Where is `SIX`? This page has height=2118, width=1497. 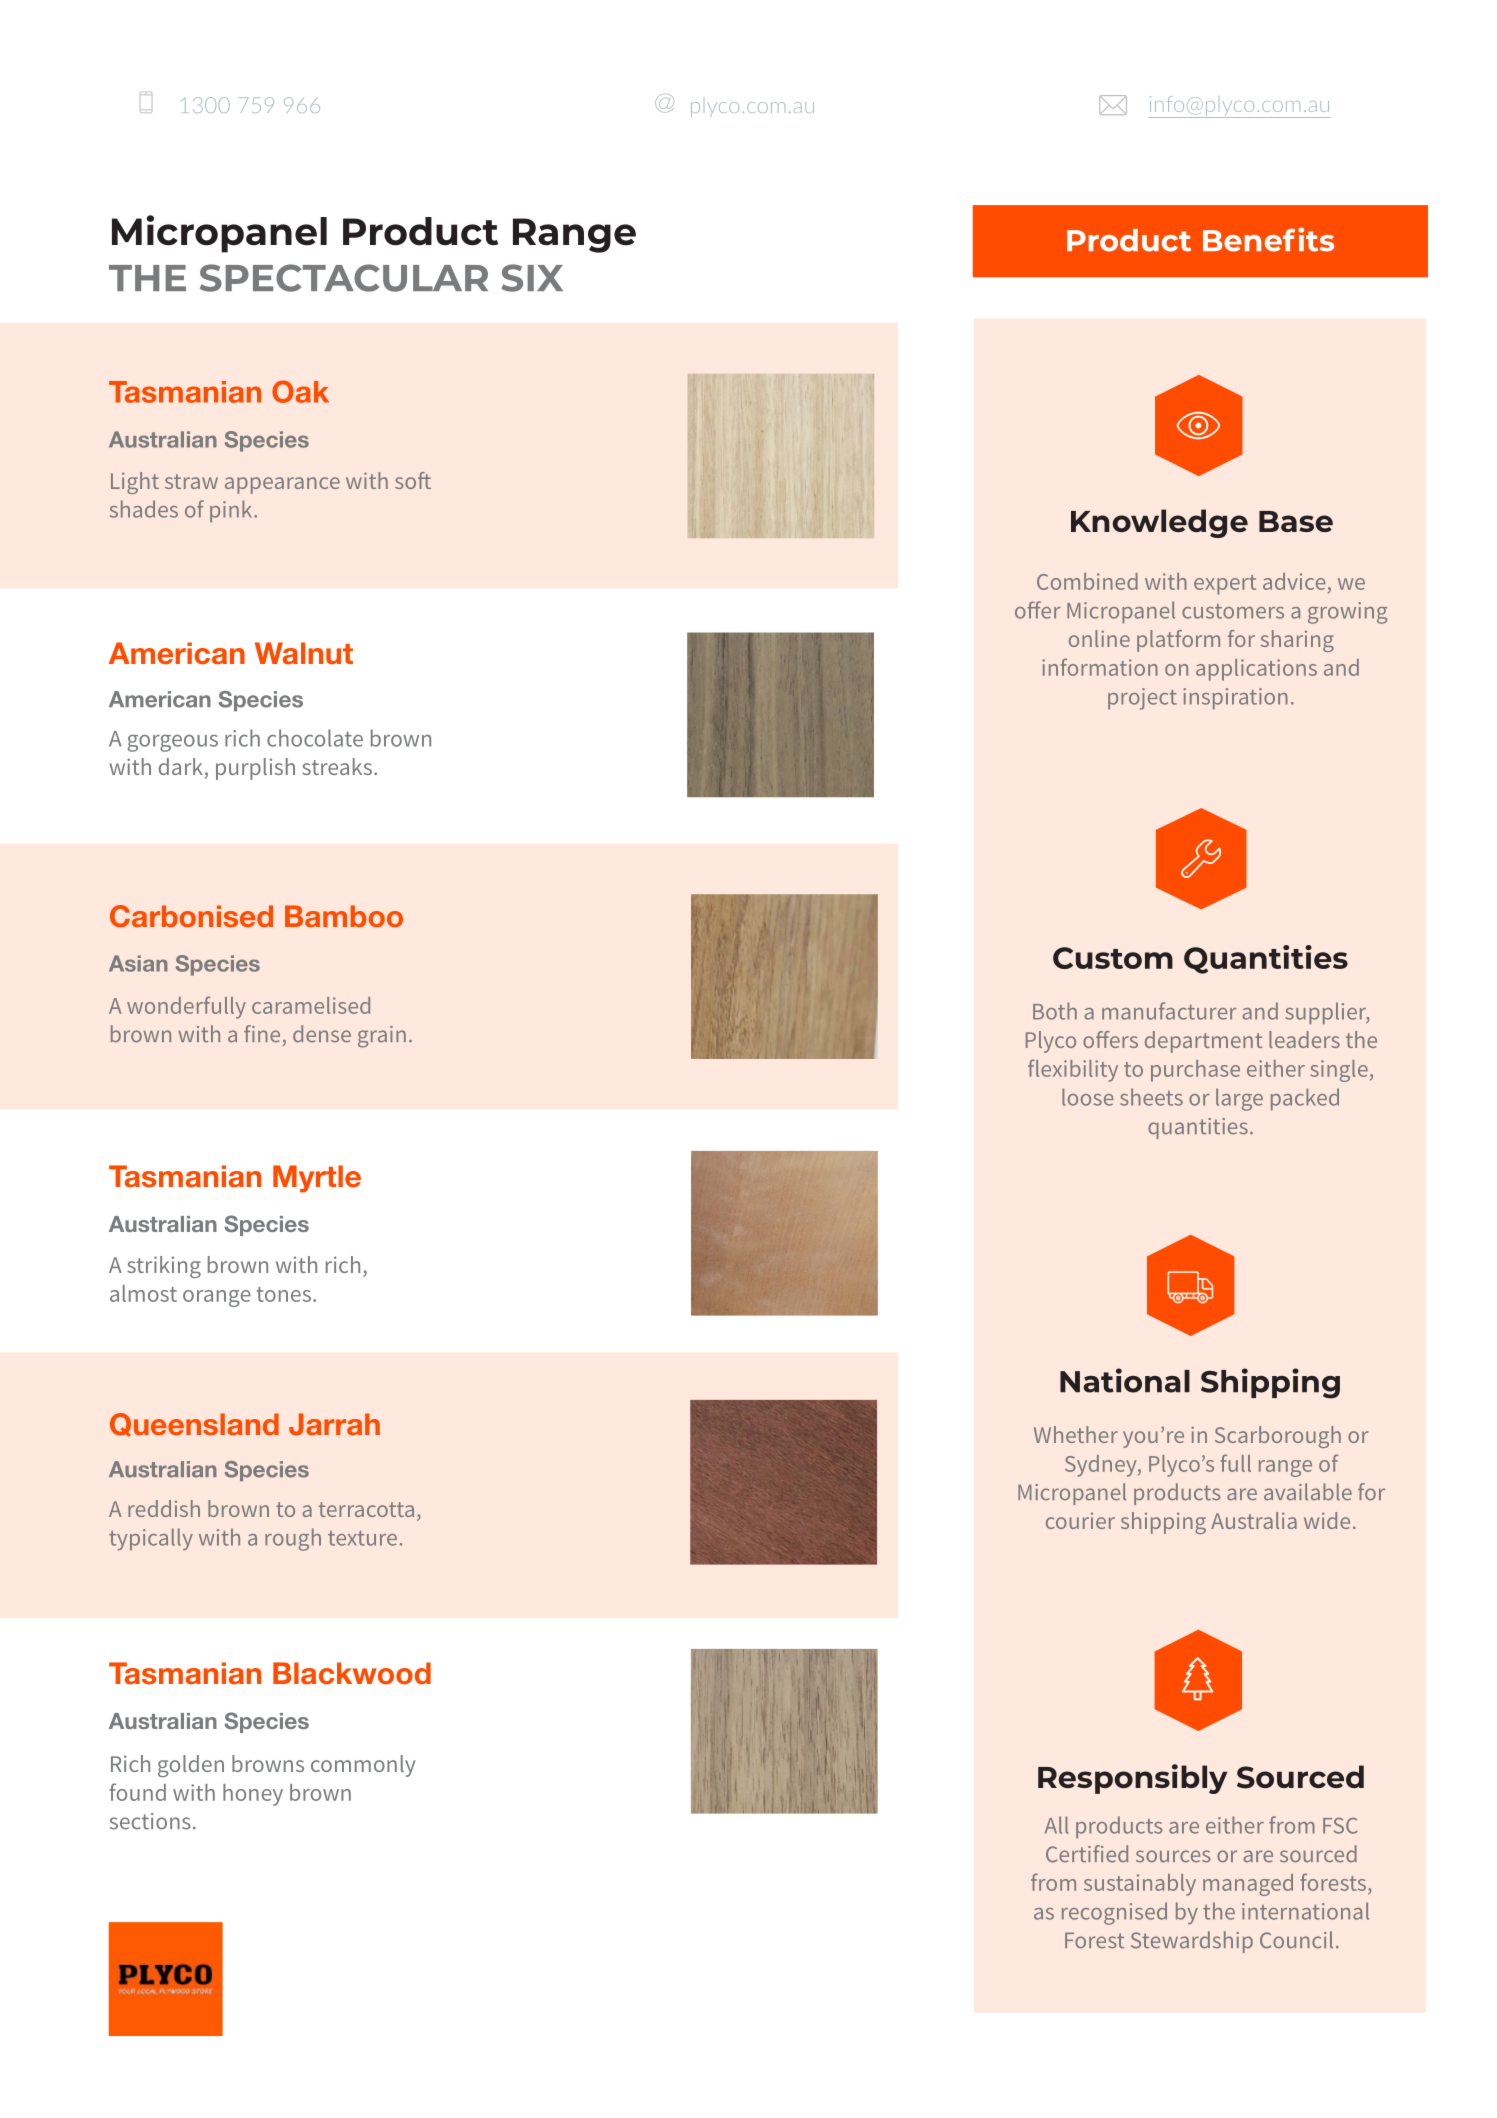 SIX is located at coordinates (532, 278).
